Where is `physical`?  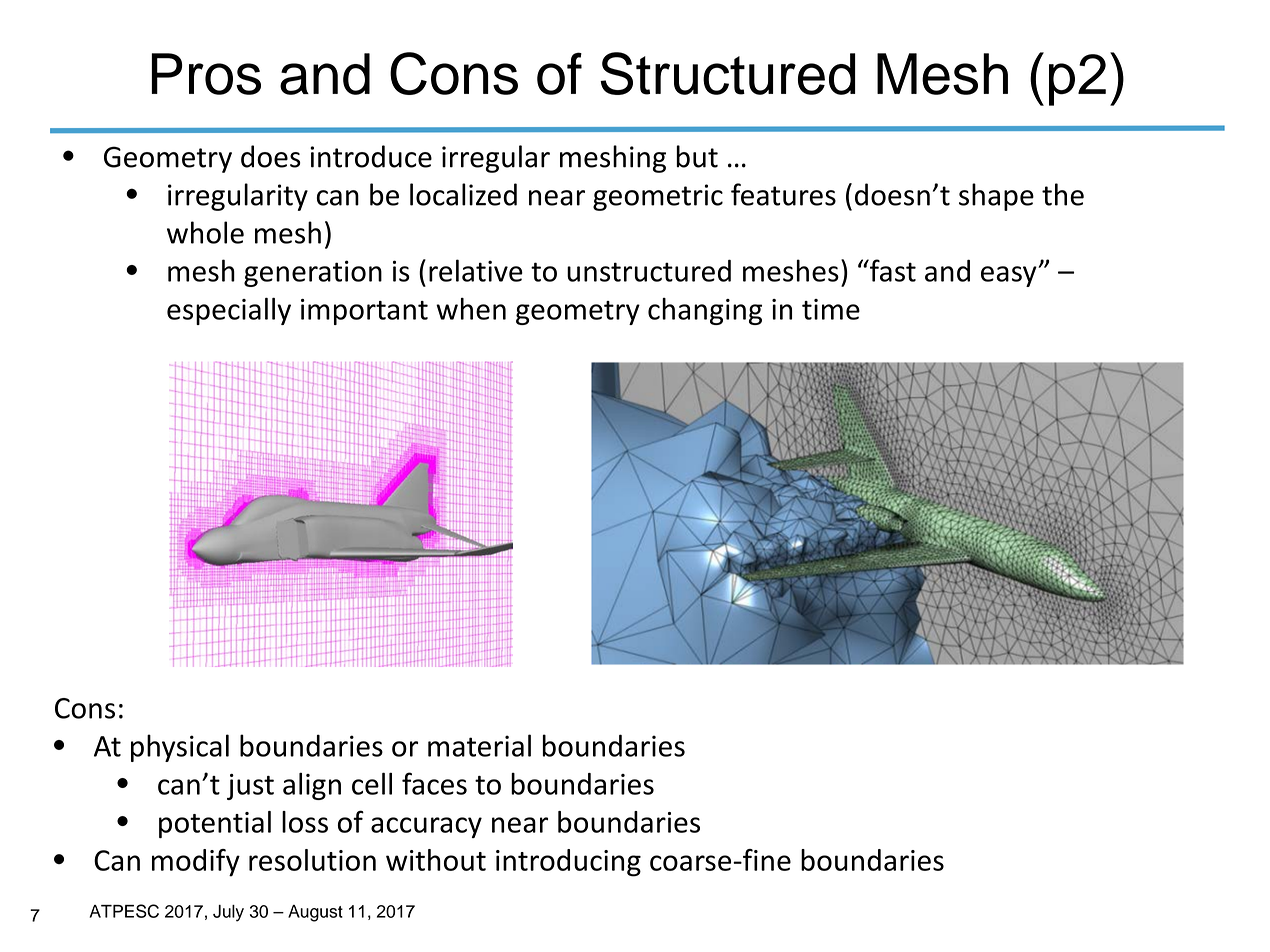
physical is located at coordinates (180, 748).
